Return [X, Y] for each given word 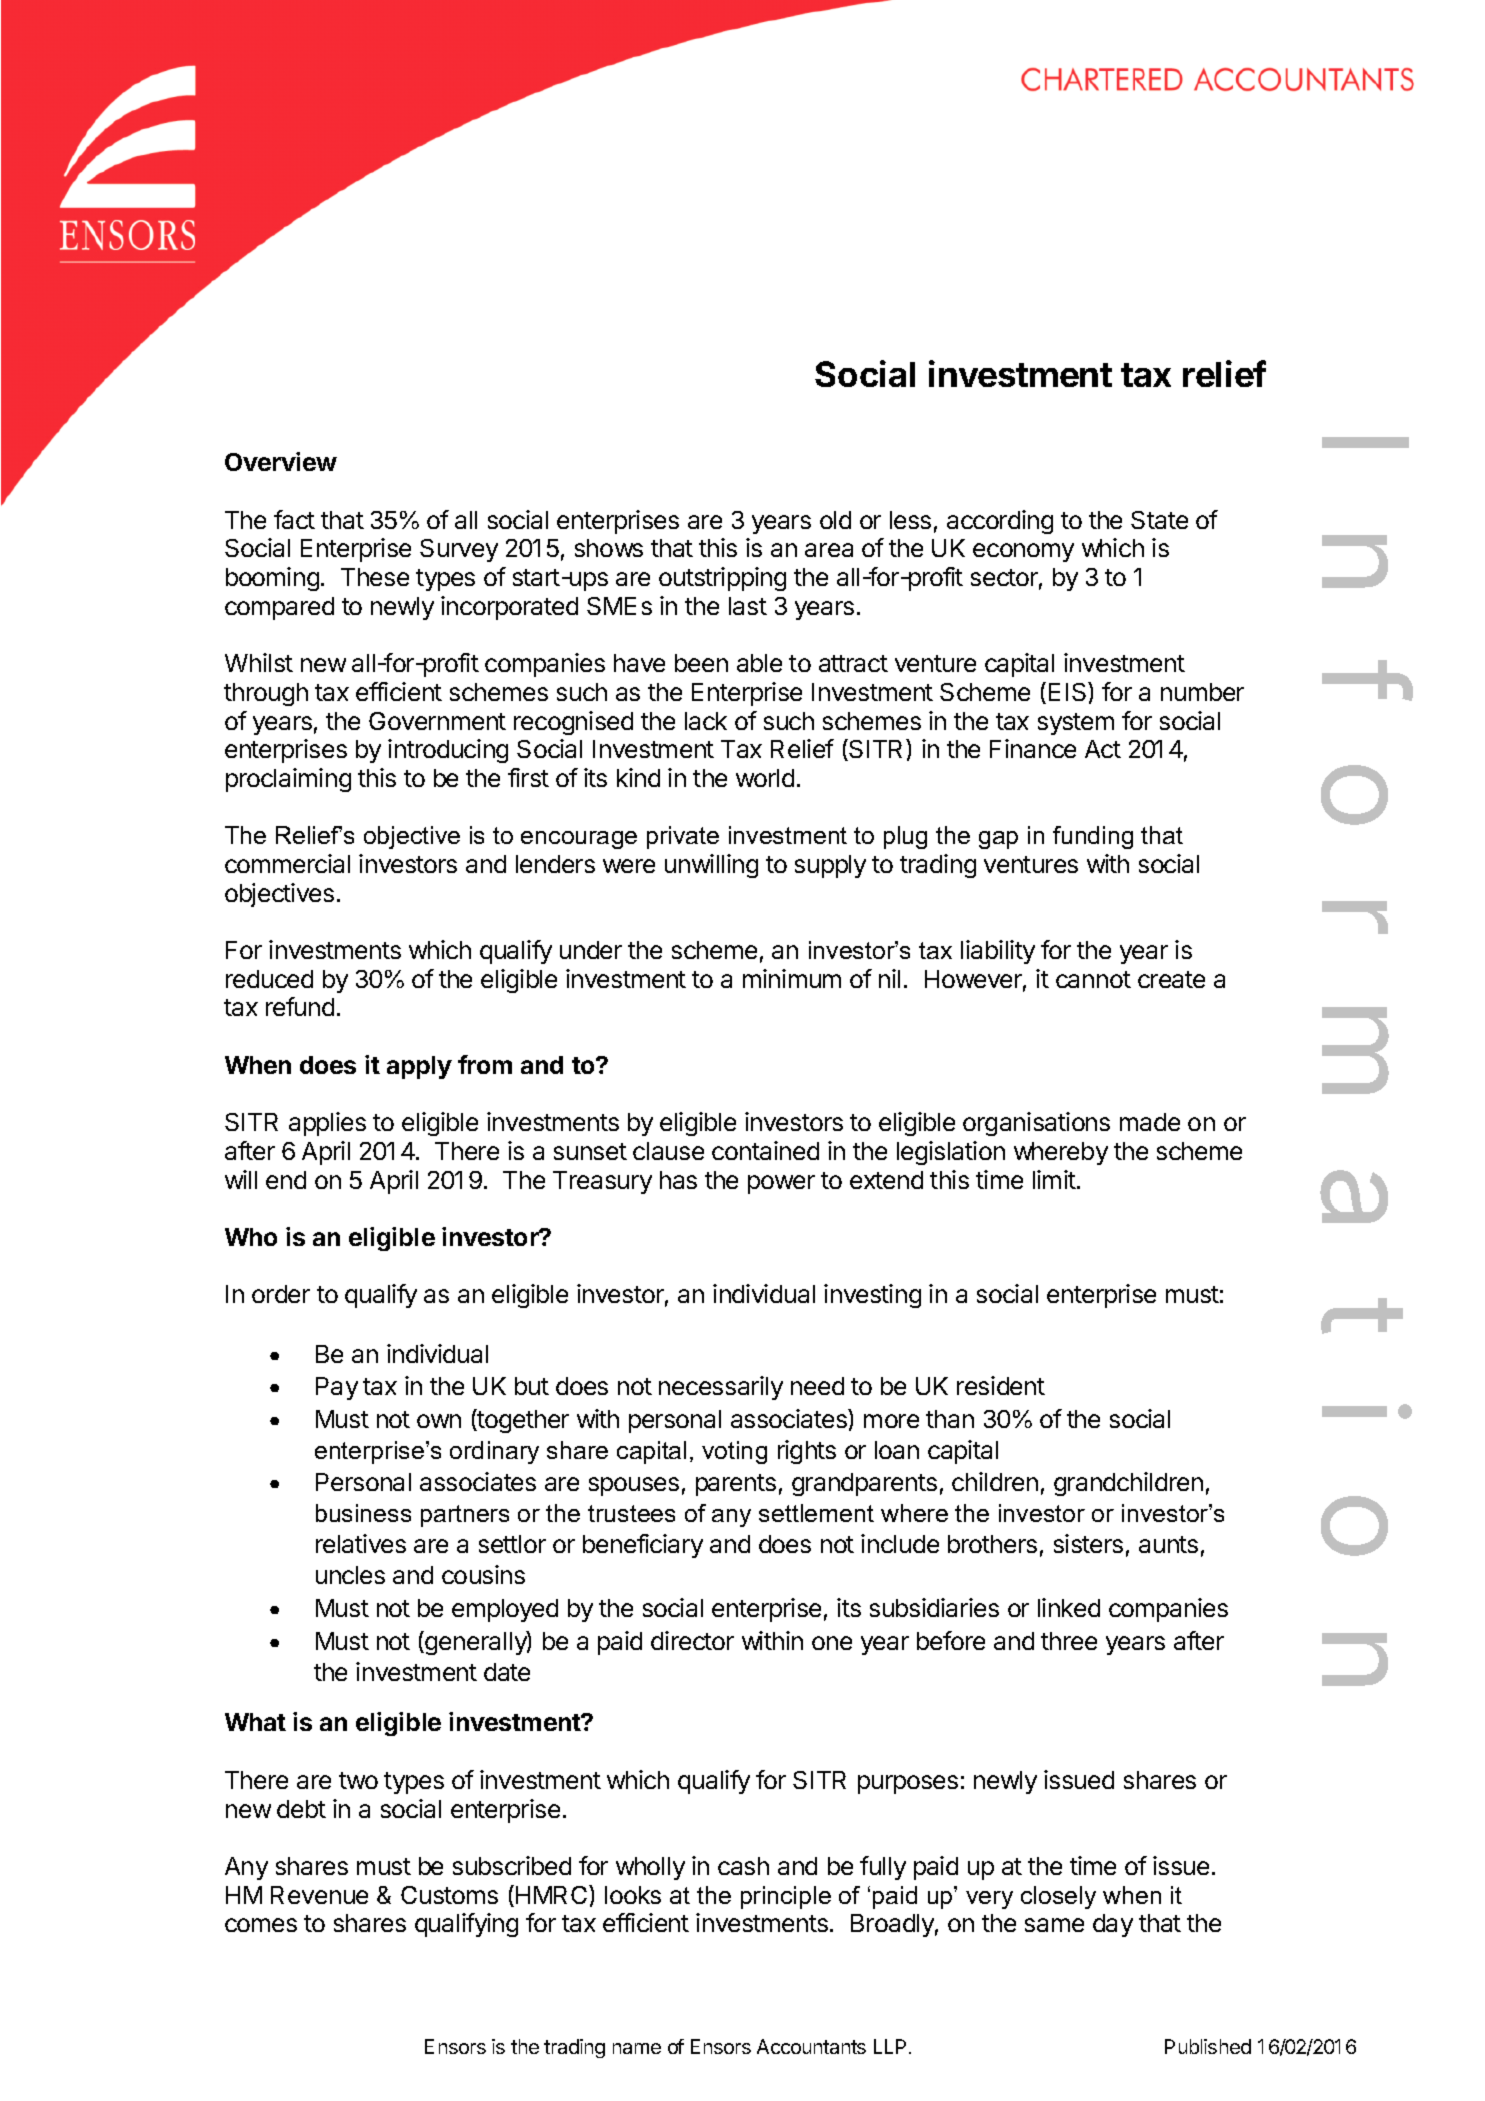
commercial [287, 863]
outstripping [722, 579]
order [281, 1294]
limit [1054, 1179]
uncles [350, 1575]
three [1069, 1641]
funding [1093, 837]
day [1113, 1925]
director [692, 1640]
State [1159, 520]
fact [294, 519]
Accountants [811, 2046]
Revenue [319, 1895]
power [781, 1184]
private [683, 837]
